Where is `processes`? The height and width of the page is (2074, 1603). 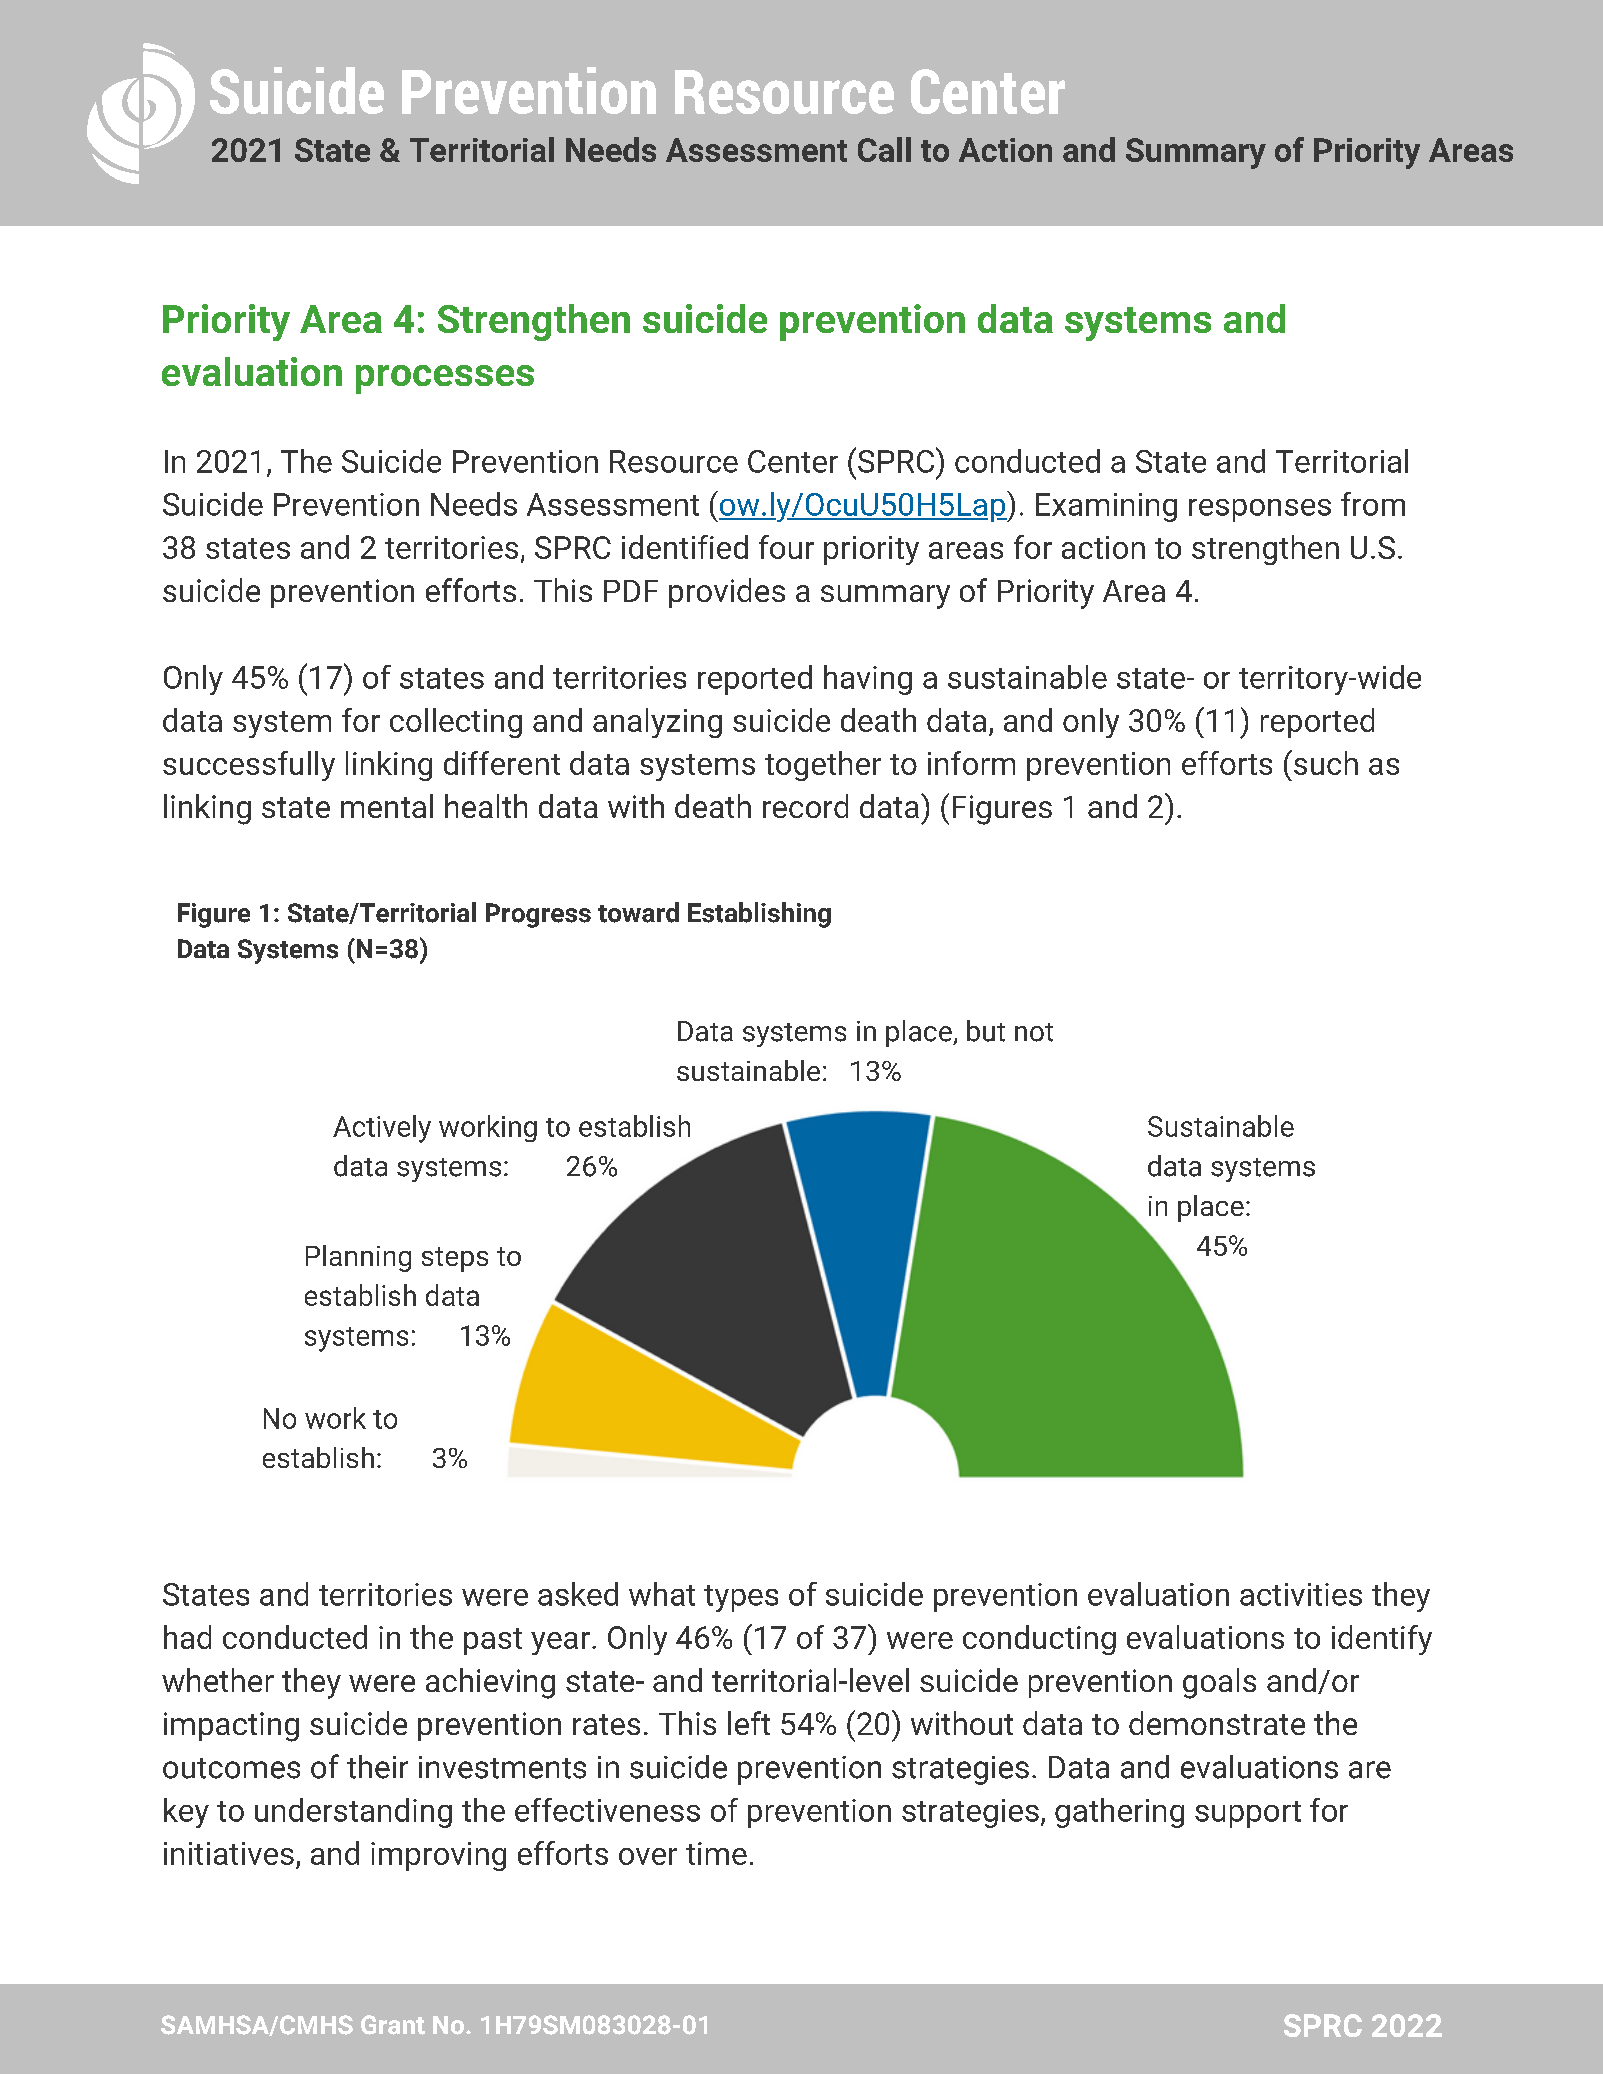 processes is located at coordinates (445, 379).
